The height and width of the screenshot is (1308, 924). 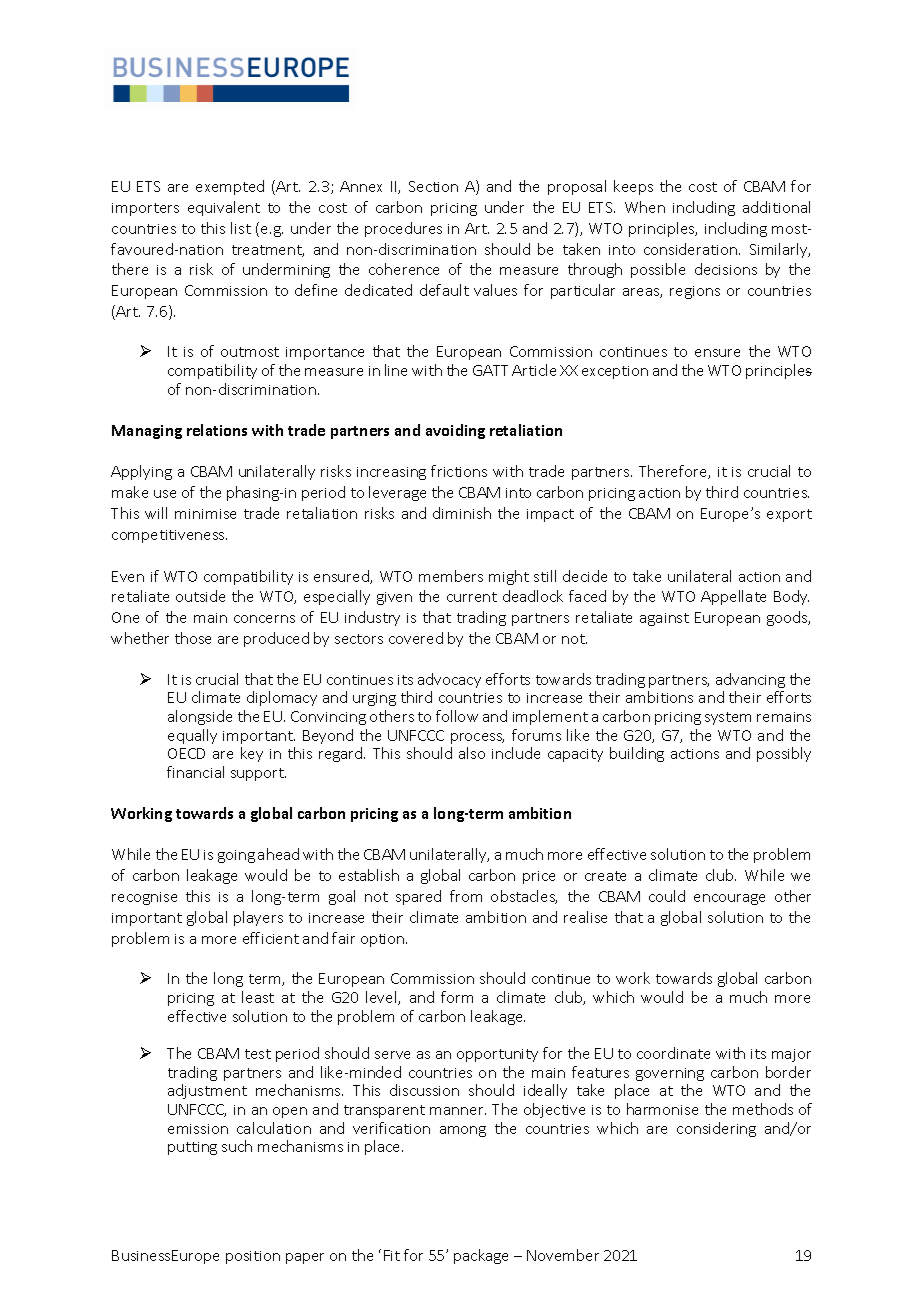 What do you see at coordinates (165, 494) in the screenshot?
I see `use` at bounding box center [165, 494].
